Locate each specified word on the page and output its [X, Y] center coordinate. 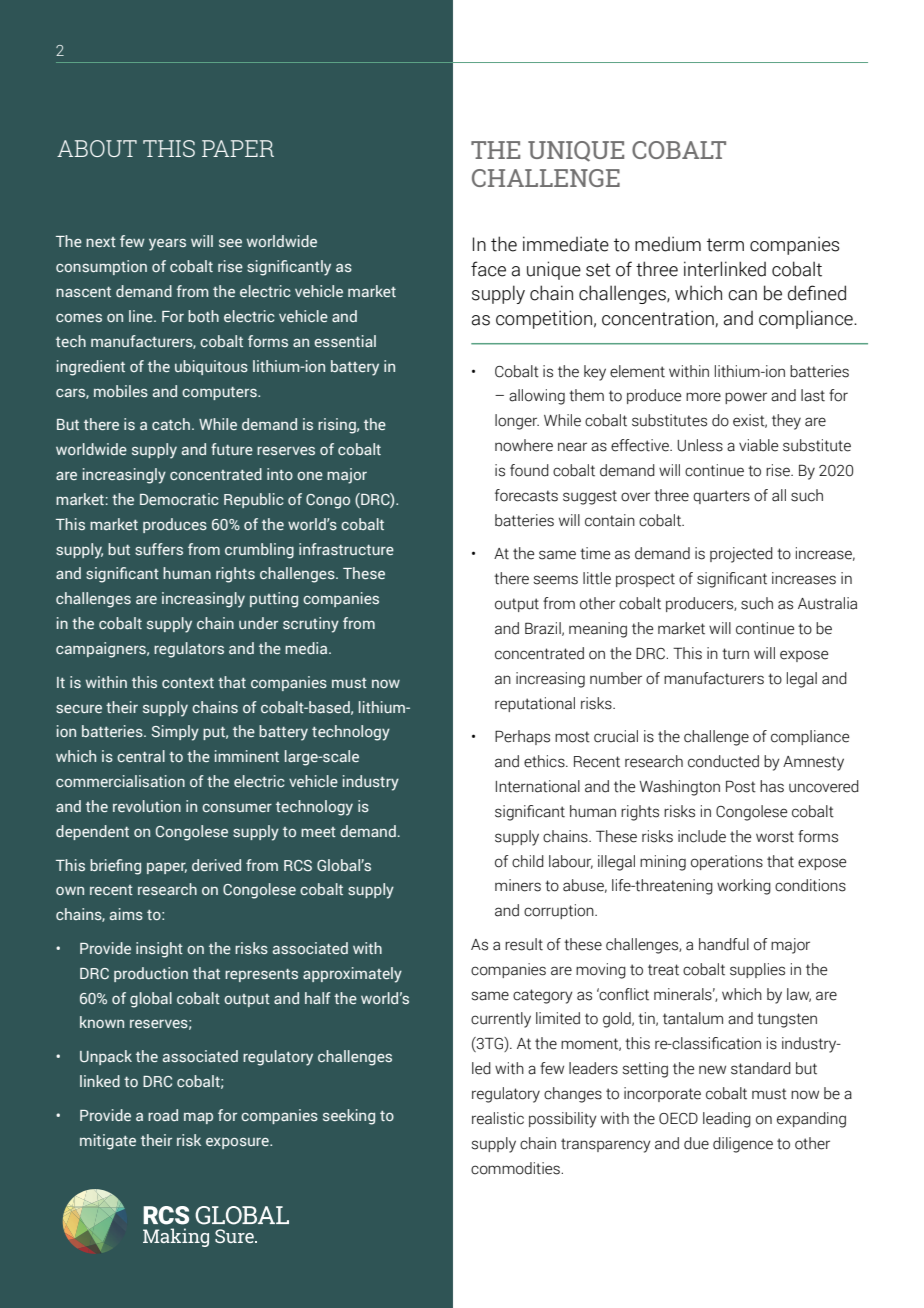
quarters [721, 497]
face [488, 269]
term [725, 245]
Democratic [179, 499]
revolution [147, 806]
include [702, 836]
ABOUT [97, 148]
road [163, 1115]
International [538, 786]
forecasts [526, 495]
